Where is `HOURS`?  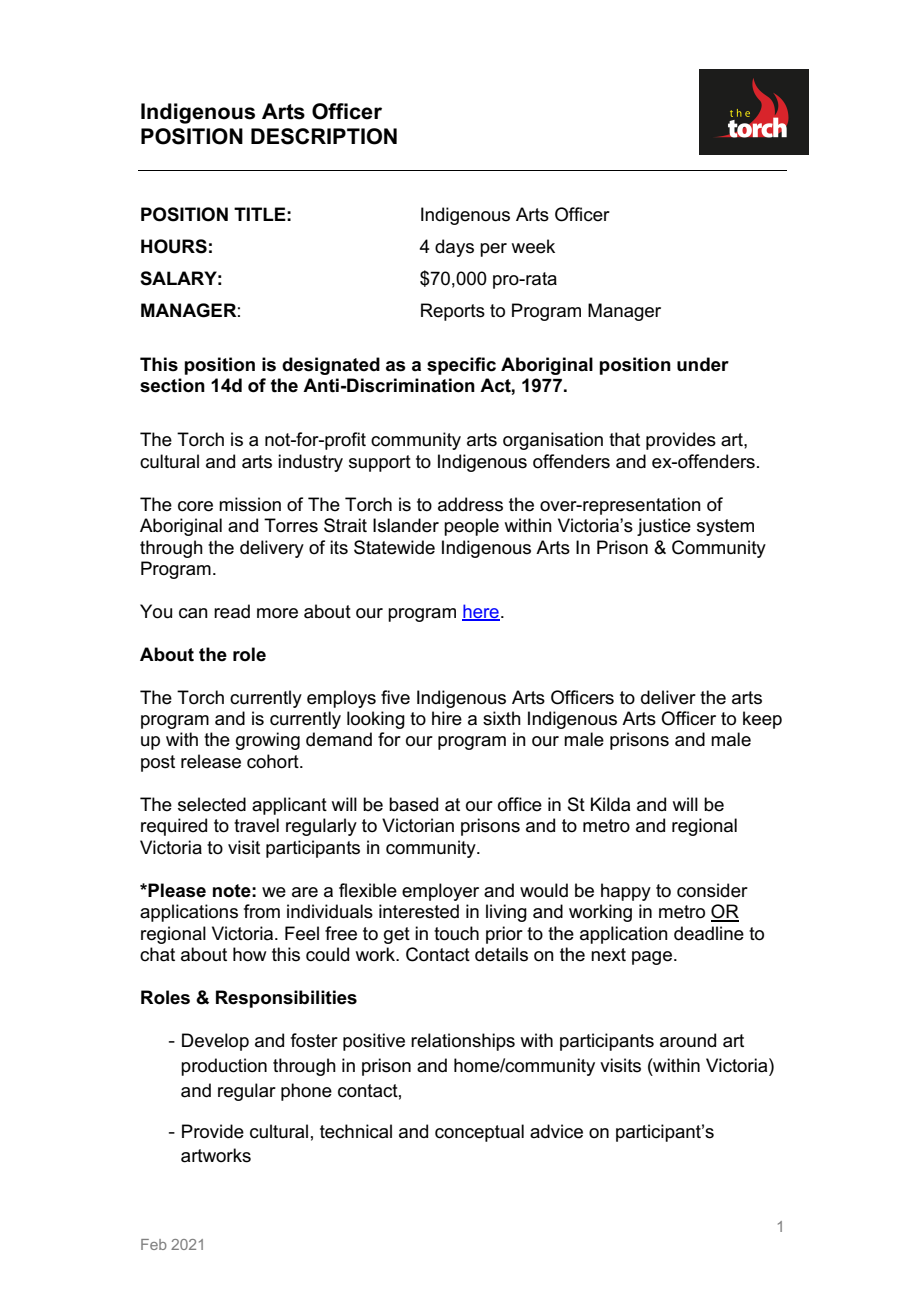
HOURS is located at coordinates (174, 246).
